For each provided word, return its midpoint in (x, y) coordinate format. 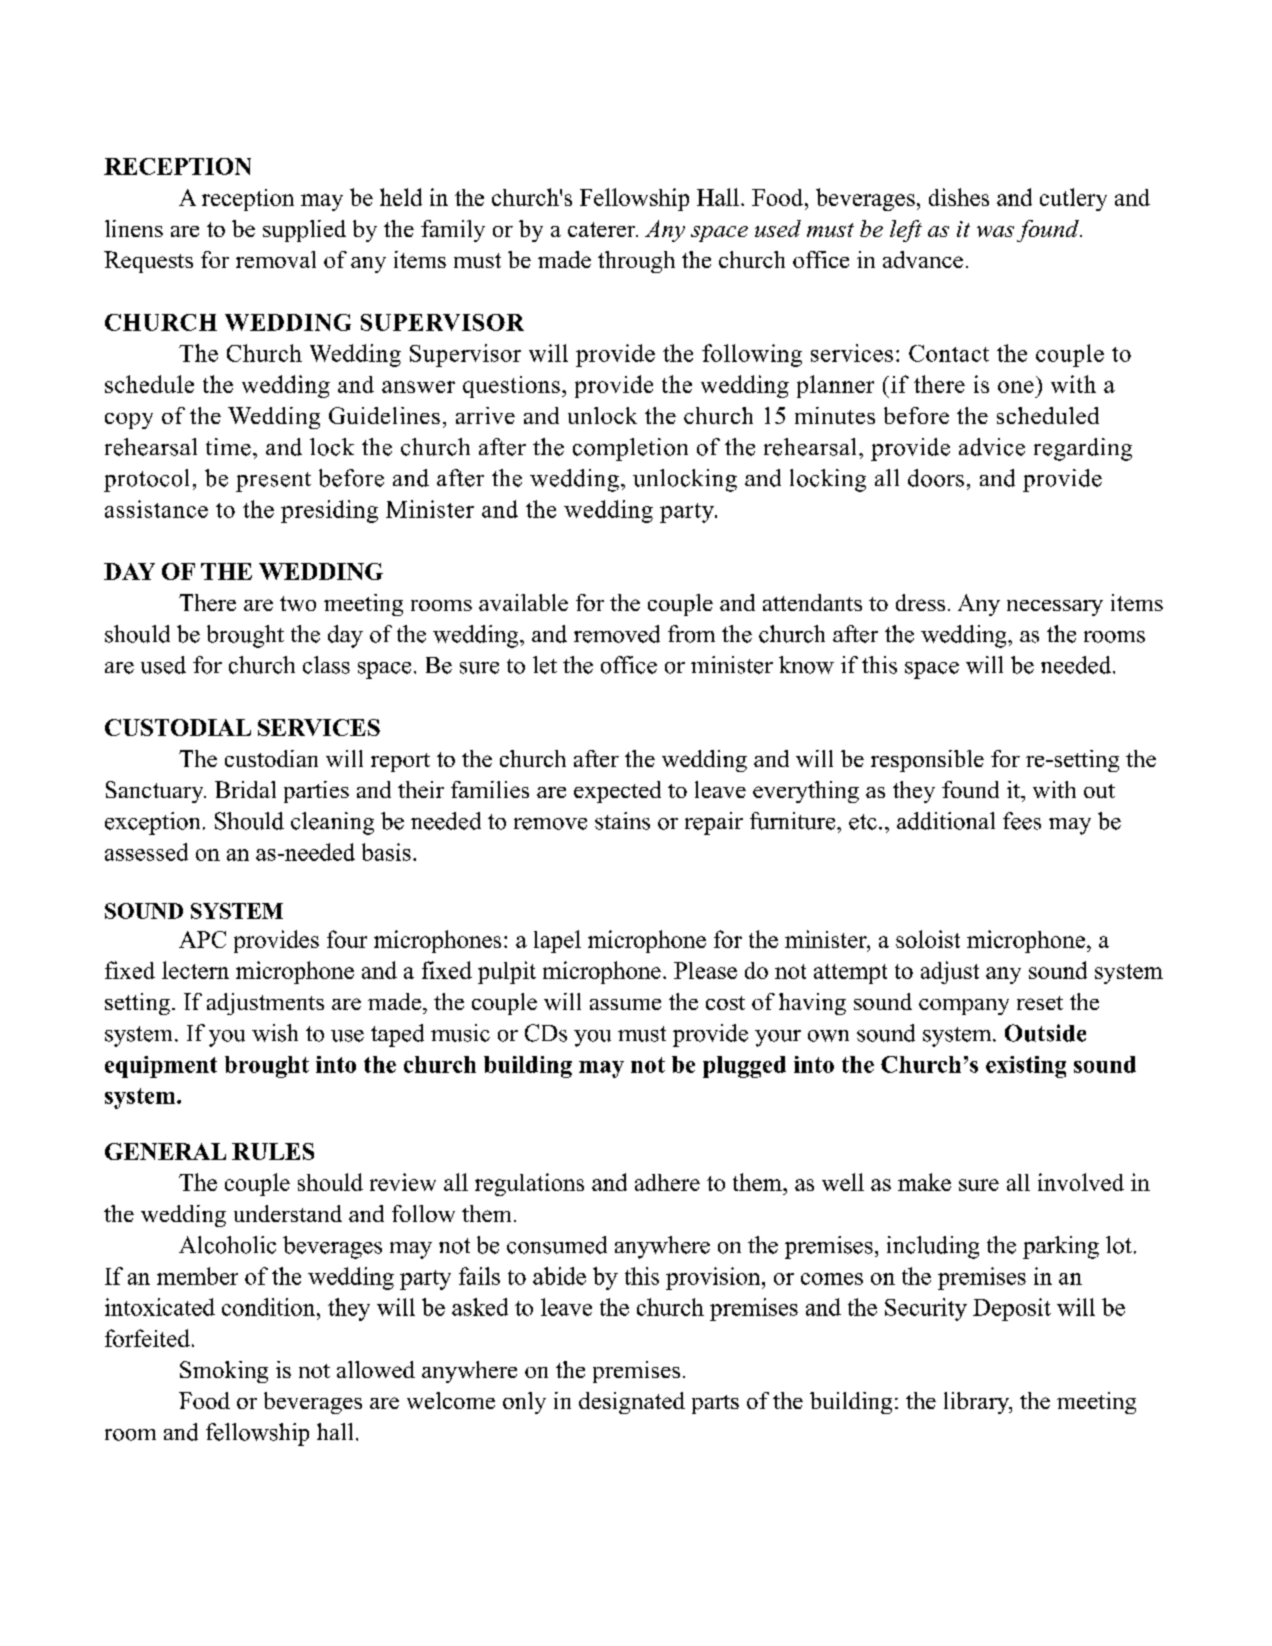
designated (632, 1403)
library (977, 1403)
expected (617, 792)
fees (1022, 821)
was (995, 231)
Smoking (224, 1372)
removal (276, 259)
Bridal (245, 789)
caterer (603, 229)
